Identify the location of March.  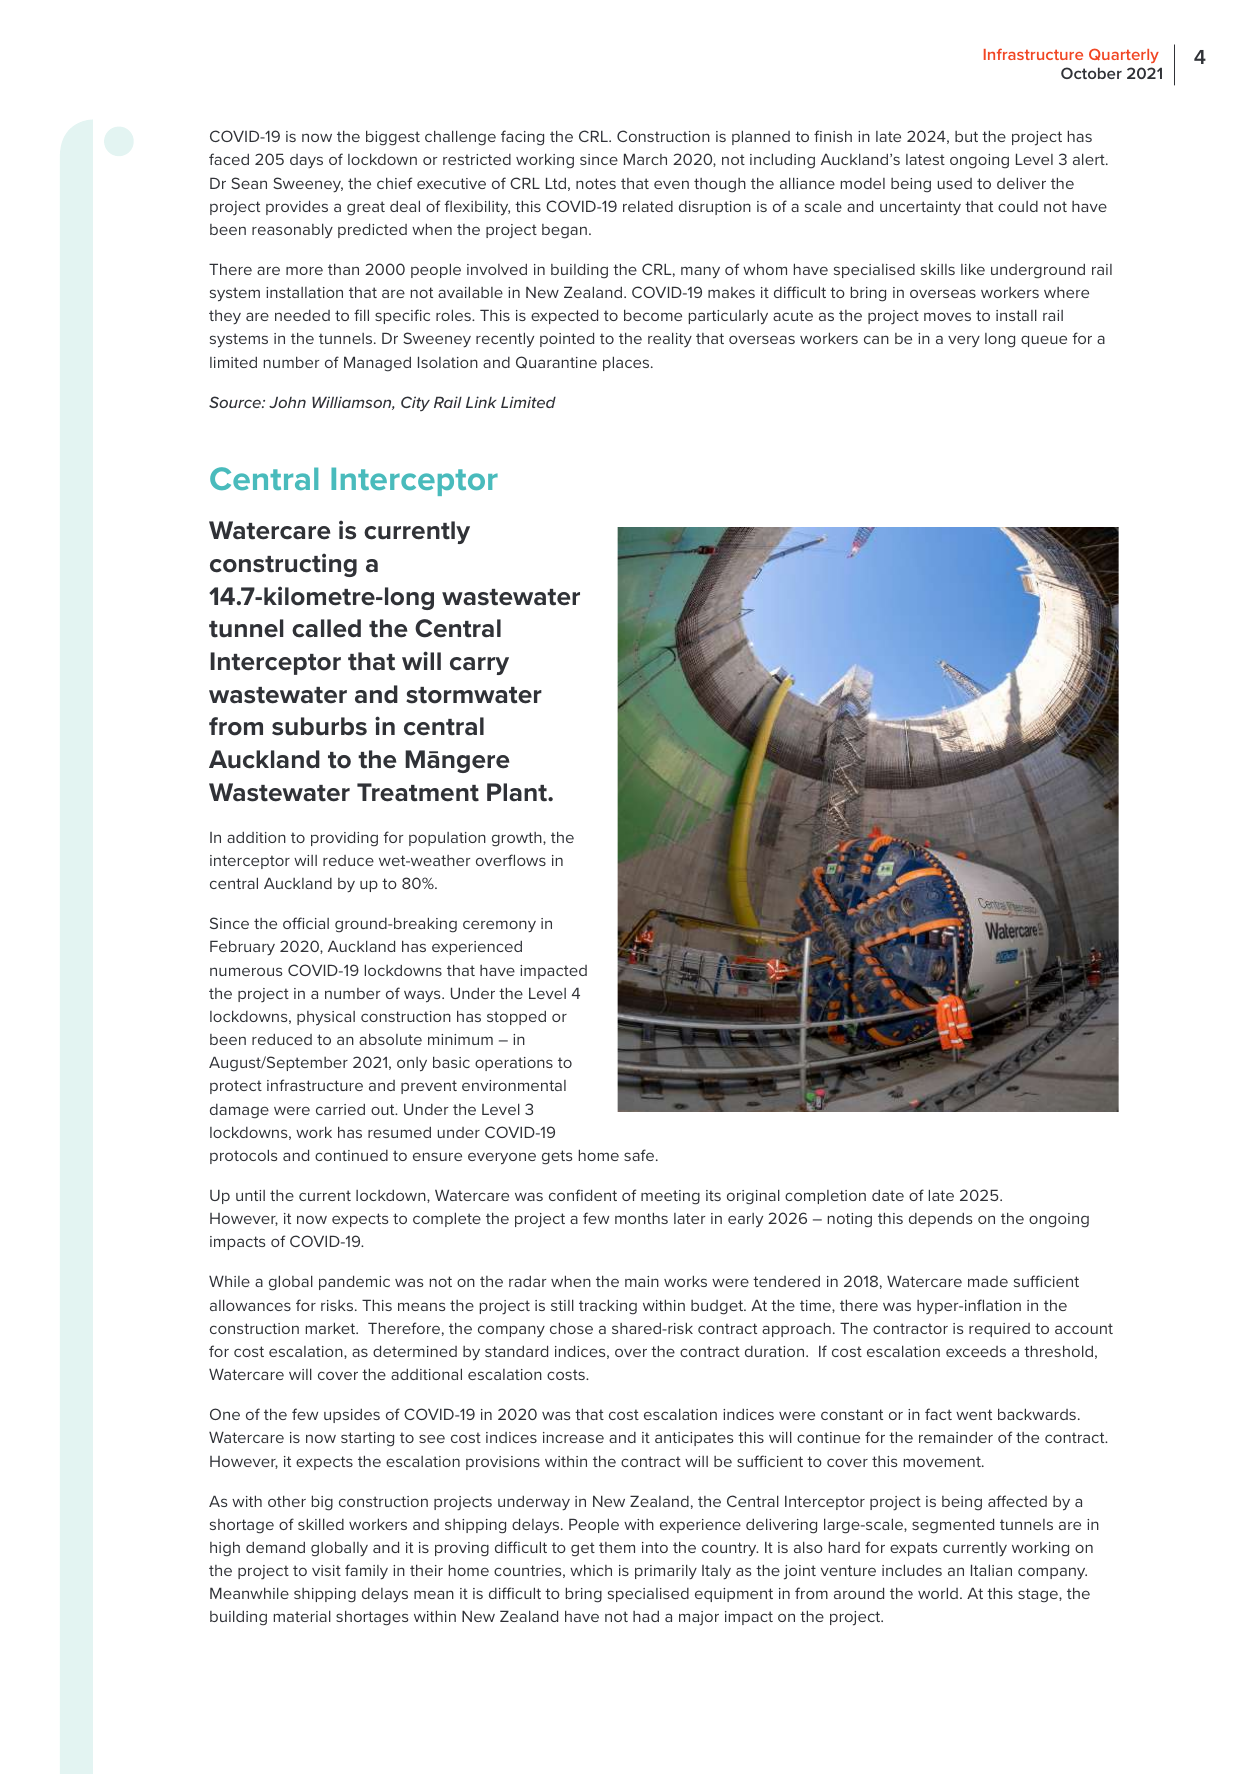
(645, 159).
